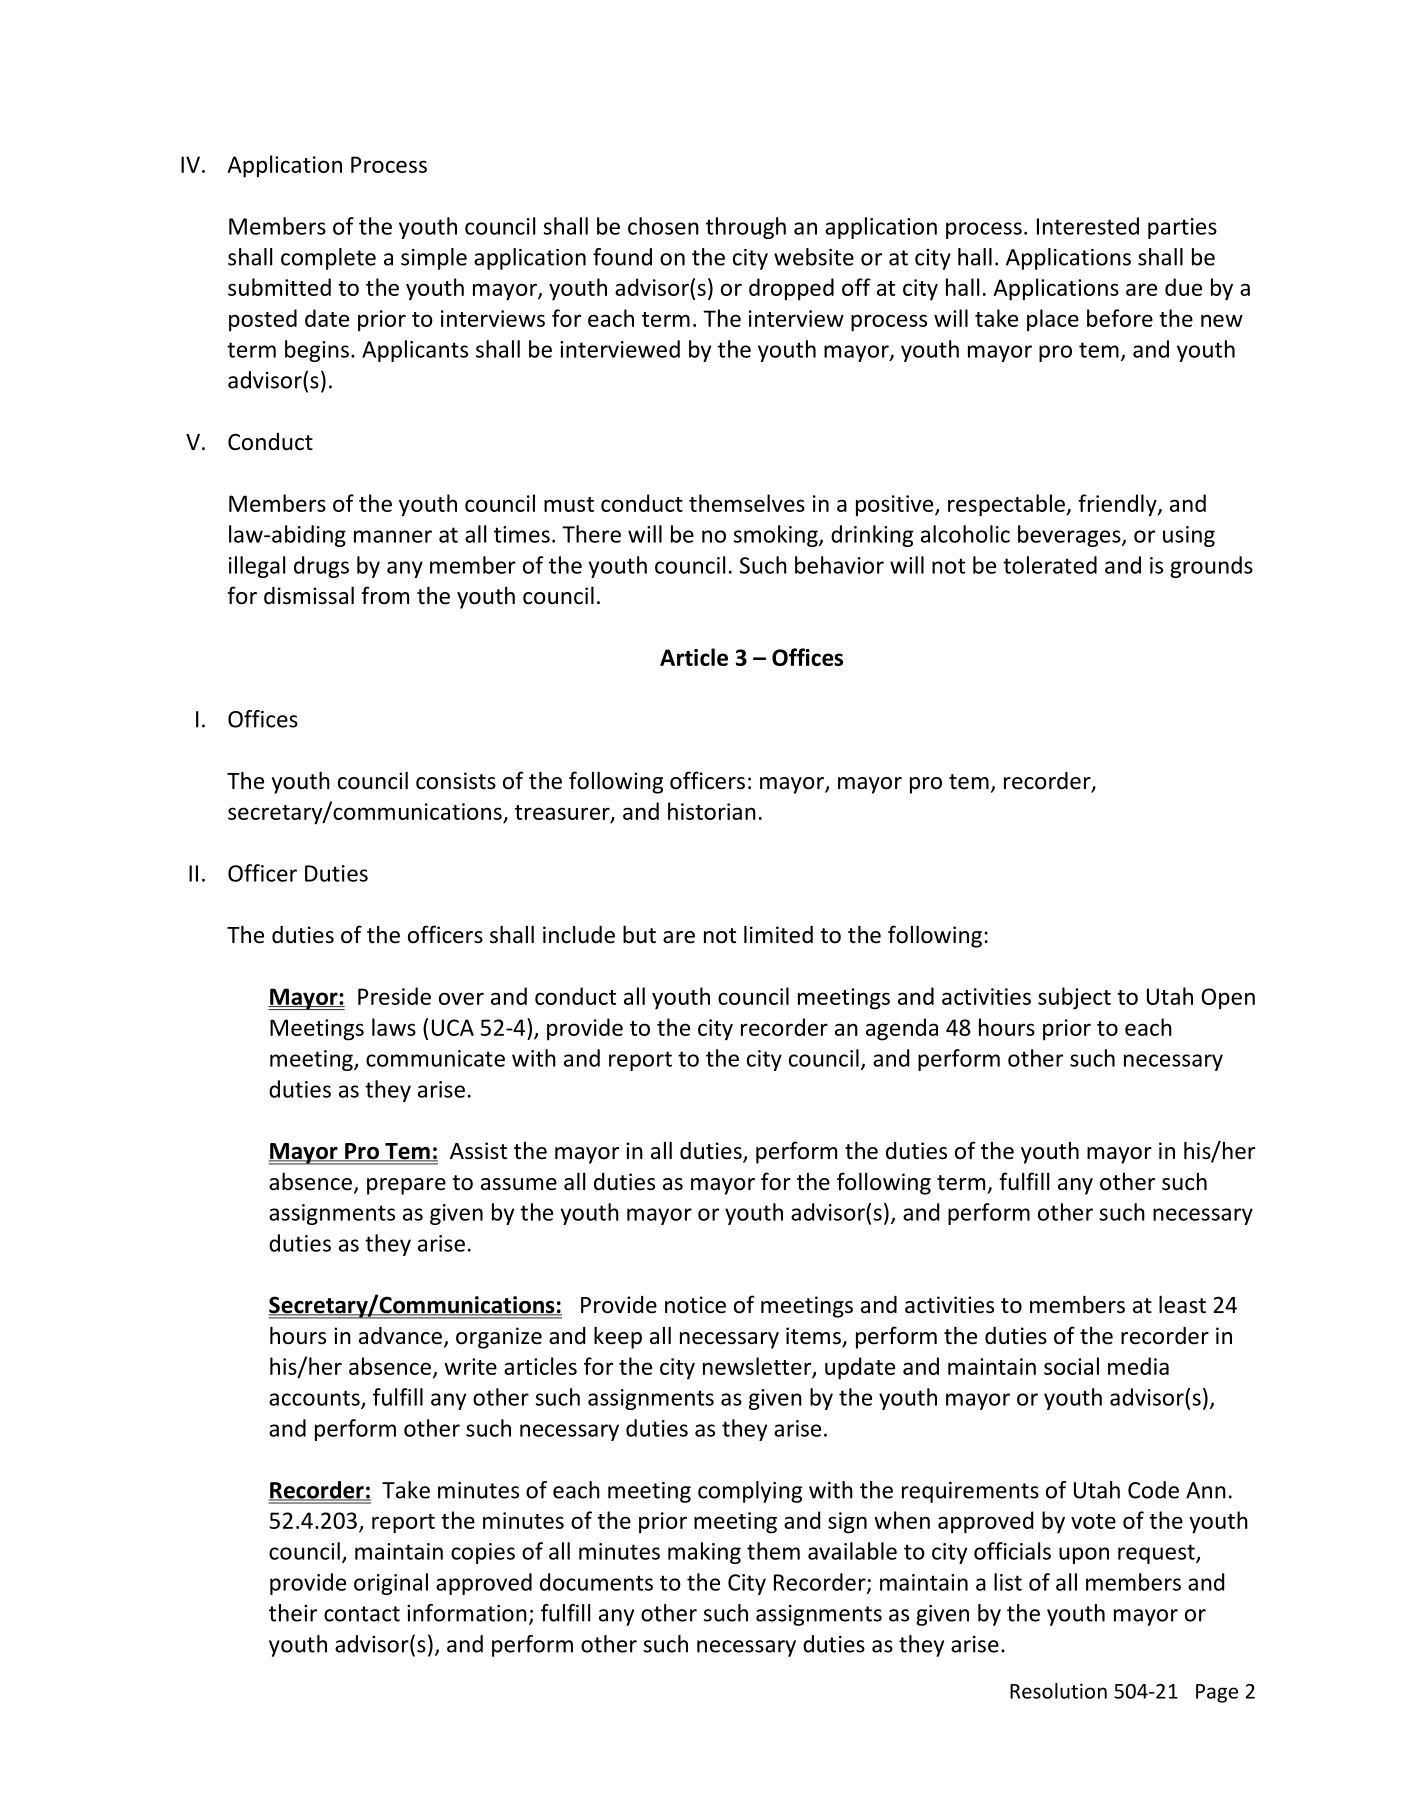 Image resolution: width=1405 pixels, height=1818 pixels. I want to click on complete, so click(328, 259).
